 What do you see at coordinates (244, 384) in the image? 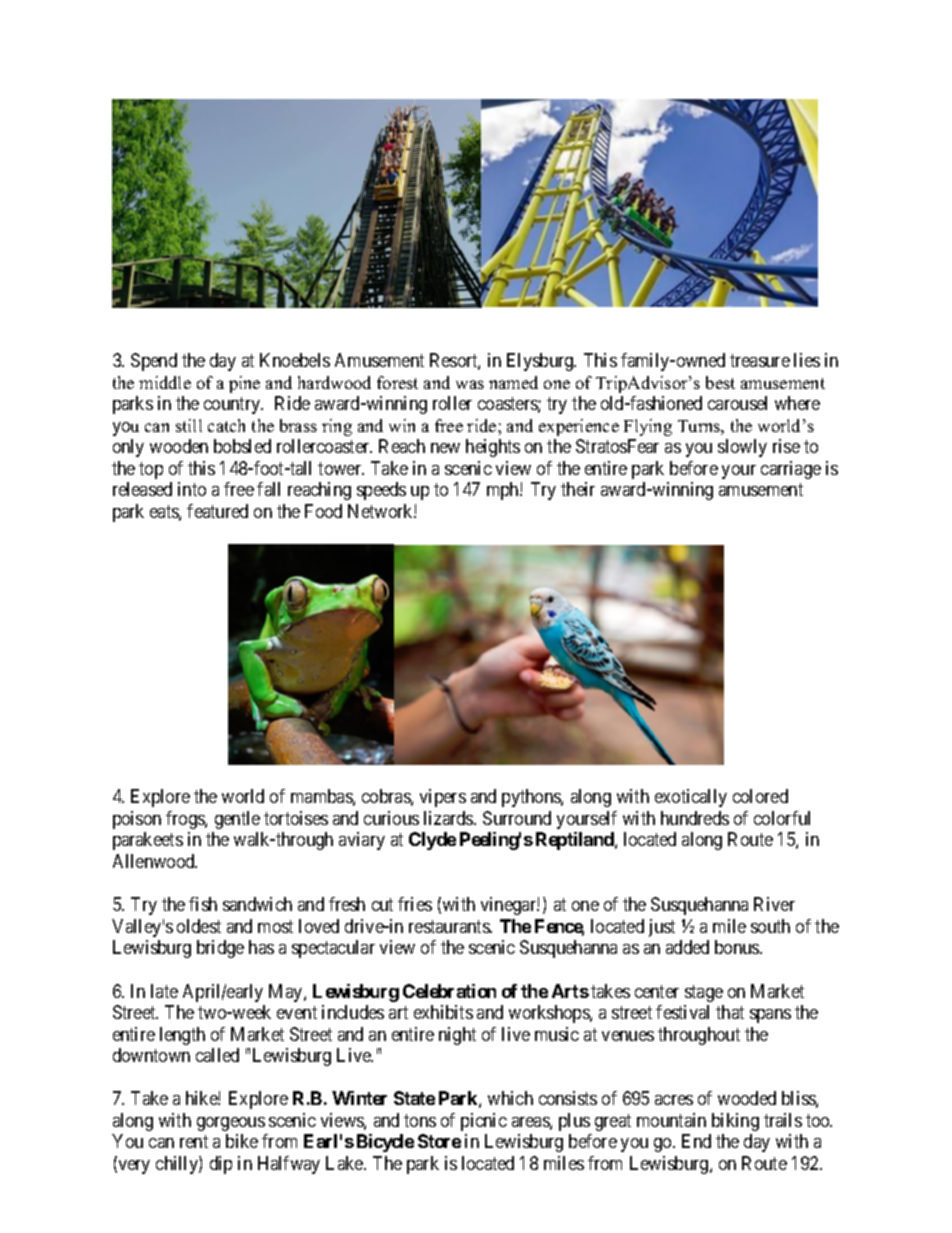
I see `pine` at bounding box center [244, 384].
